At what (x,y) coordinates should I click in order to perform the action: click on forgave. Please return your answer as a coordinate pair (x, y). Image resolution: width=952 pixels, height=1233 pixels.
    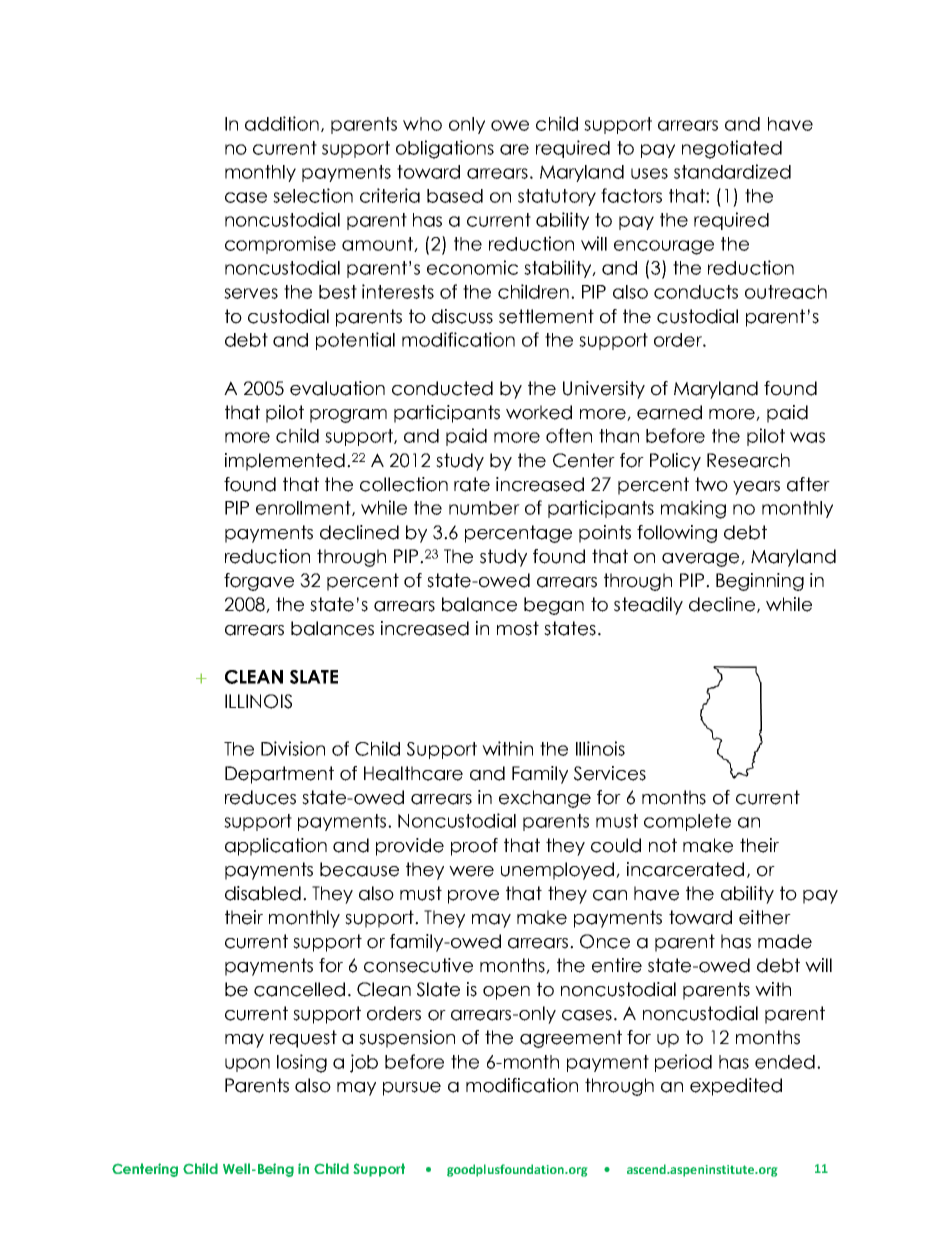
    Looking at the image, I should click on (259, 582).
